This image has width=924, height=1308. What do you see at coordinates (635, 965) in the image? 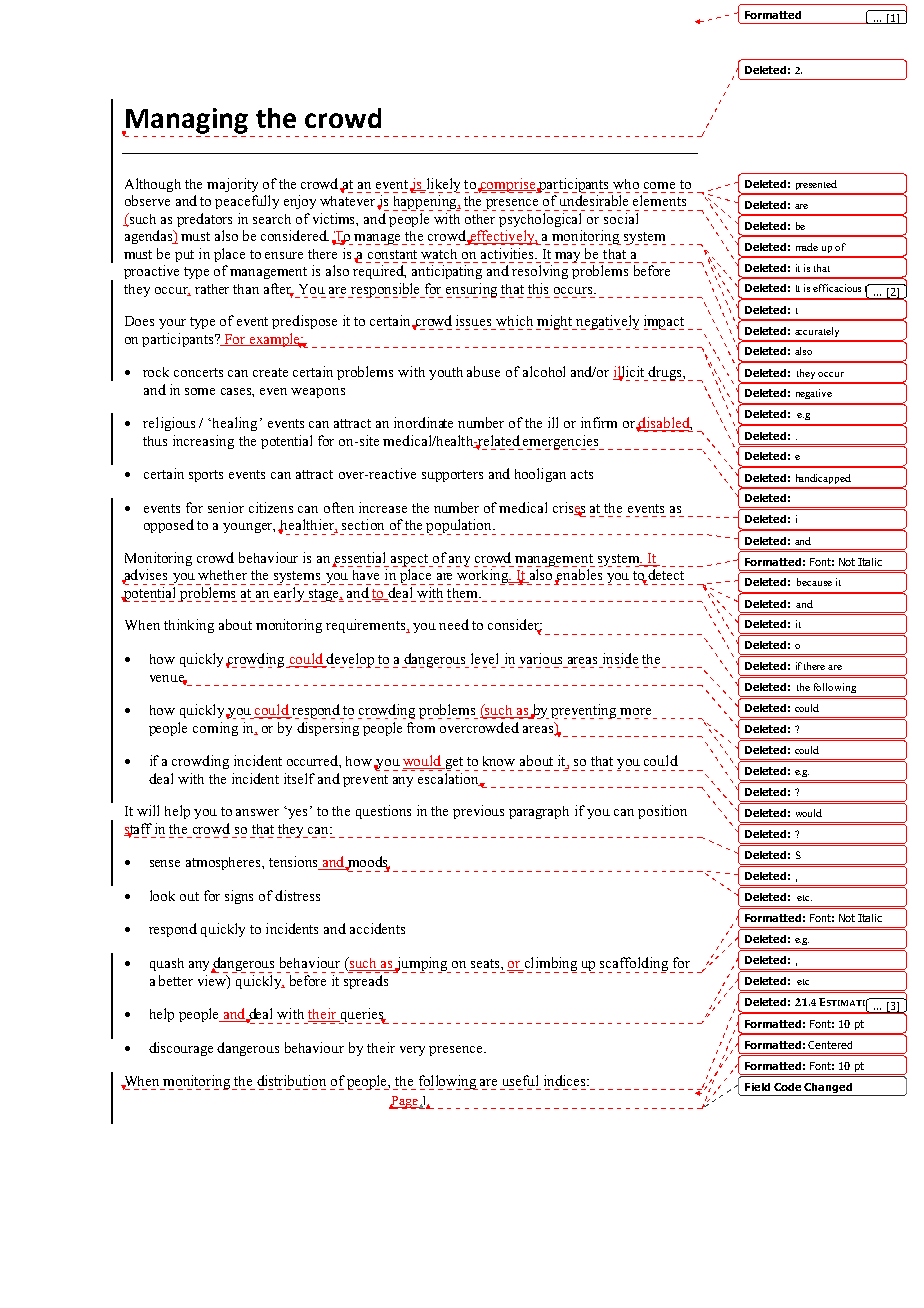
I see `scaffolding` at bounding box center [635, 965].
